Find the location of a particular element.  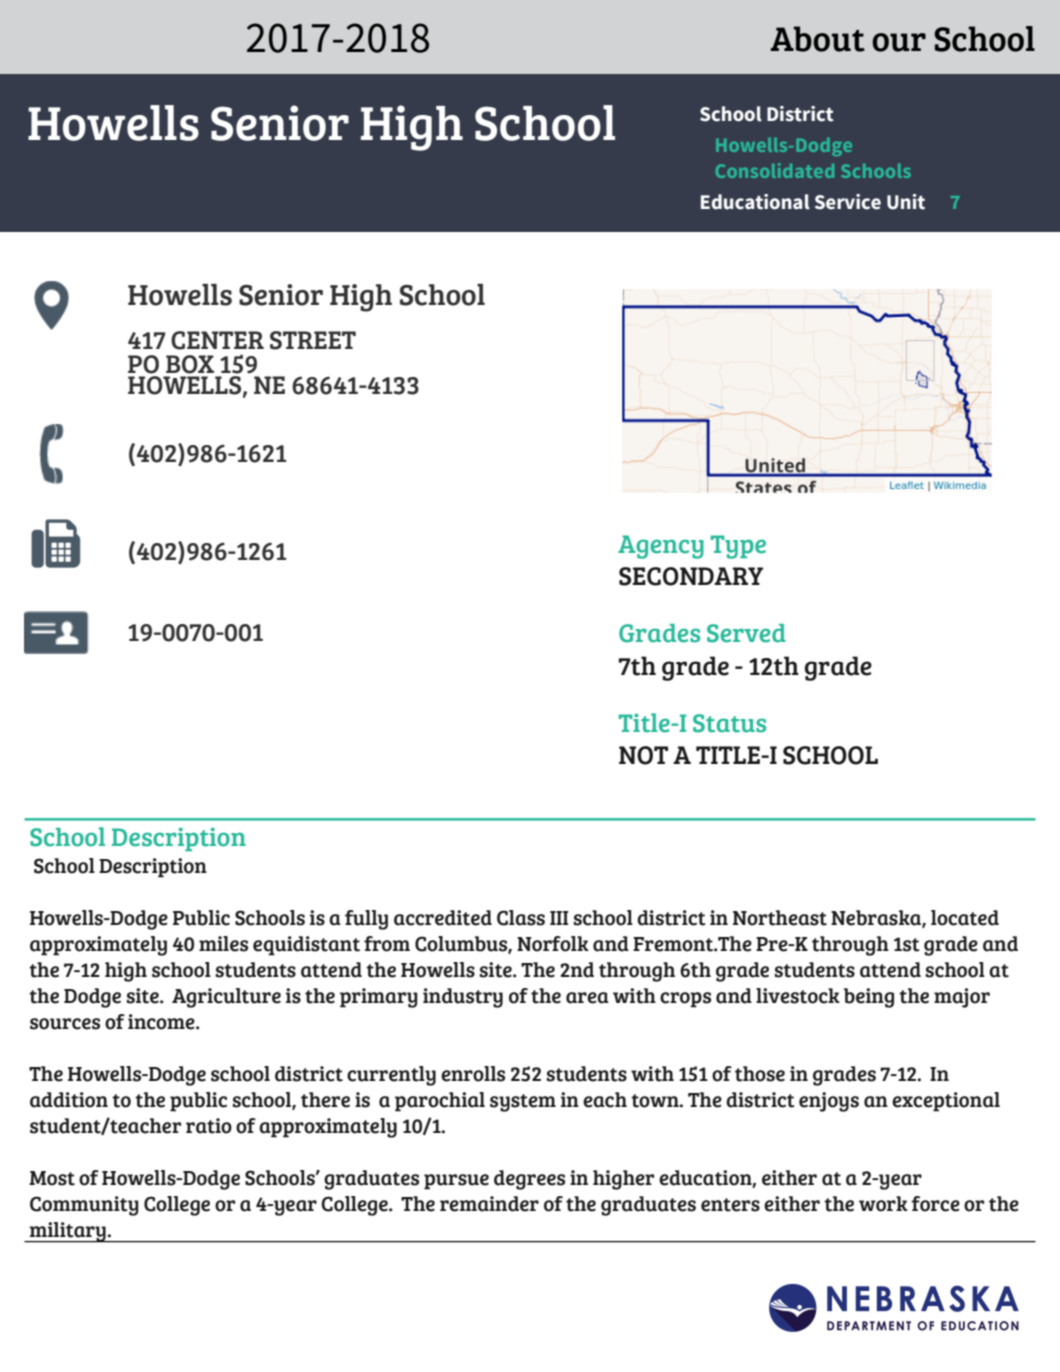

SECONDARY is located at coordinates (691, 576).
